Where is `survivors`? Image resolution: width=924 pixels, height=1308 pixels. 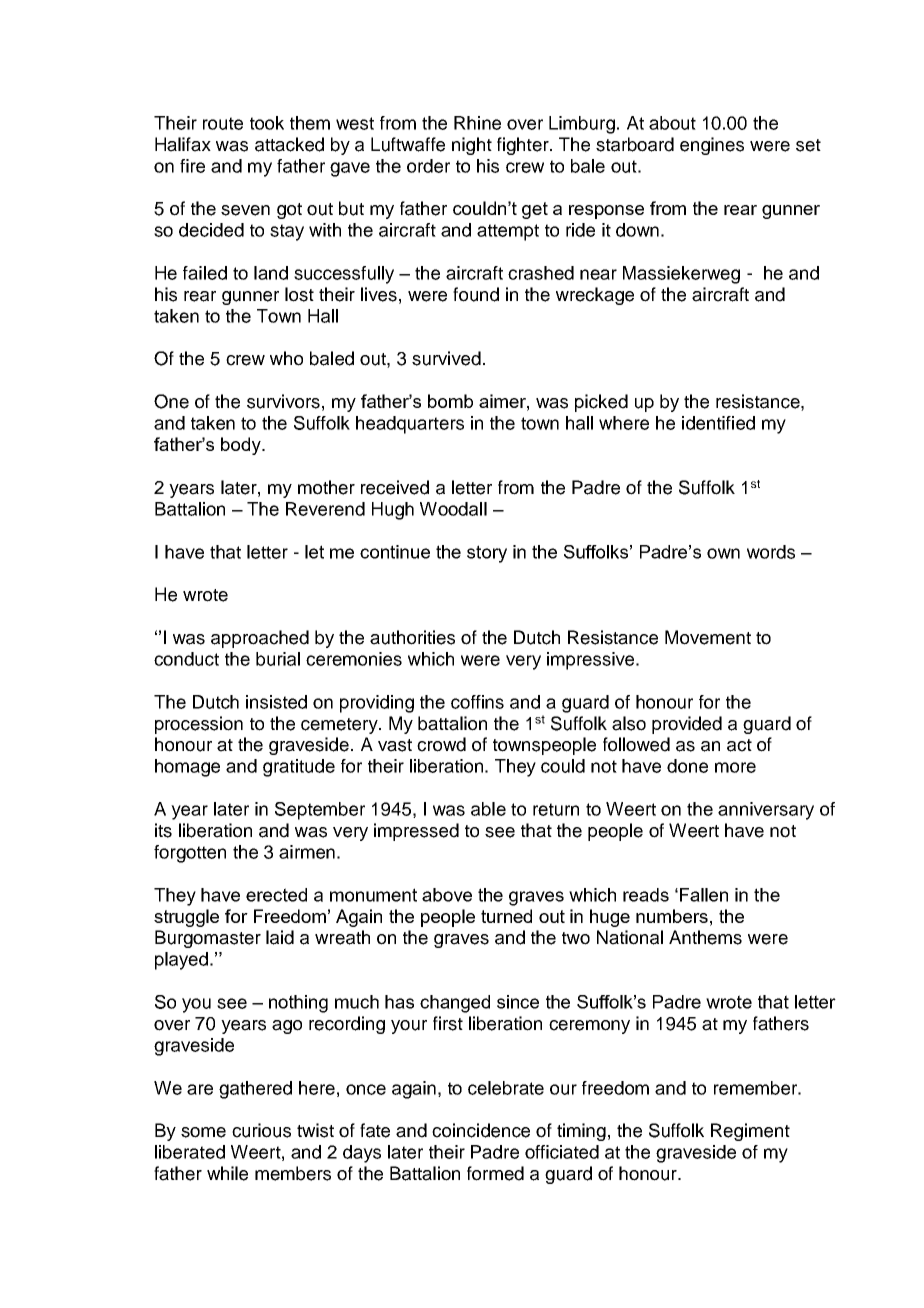
survivors is located at coordinates (283, 401).
